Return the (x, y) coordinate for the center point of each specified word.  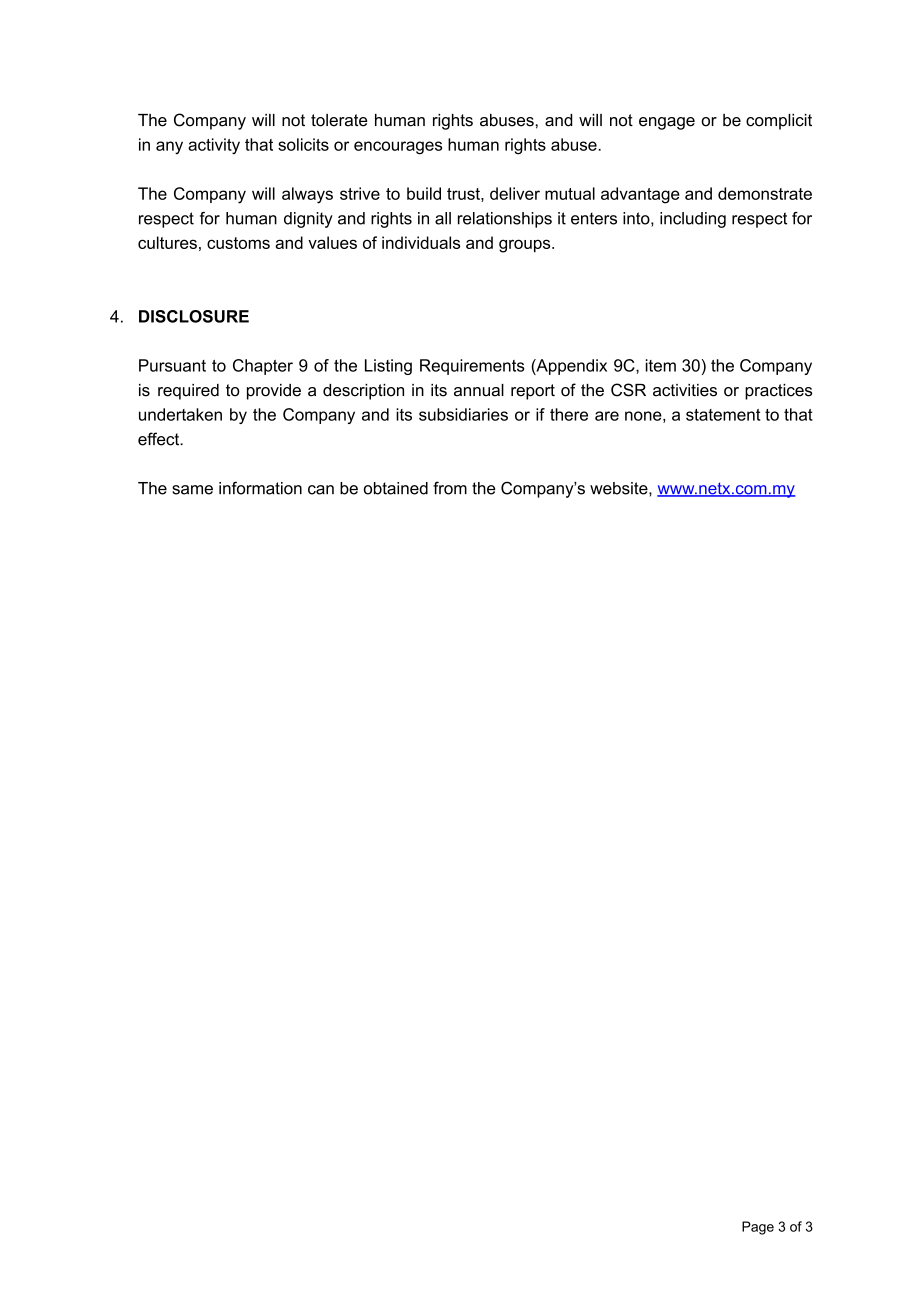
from (450, 488)
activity (214, 146)
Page (758, 1228)
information (260, 488)
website (620, 488)
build (424, 193)
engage (667, 123)
